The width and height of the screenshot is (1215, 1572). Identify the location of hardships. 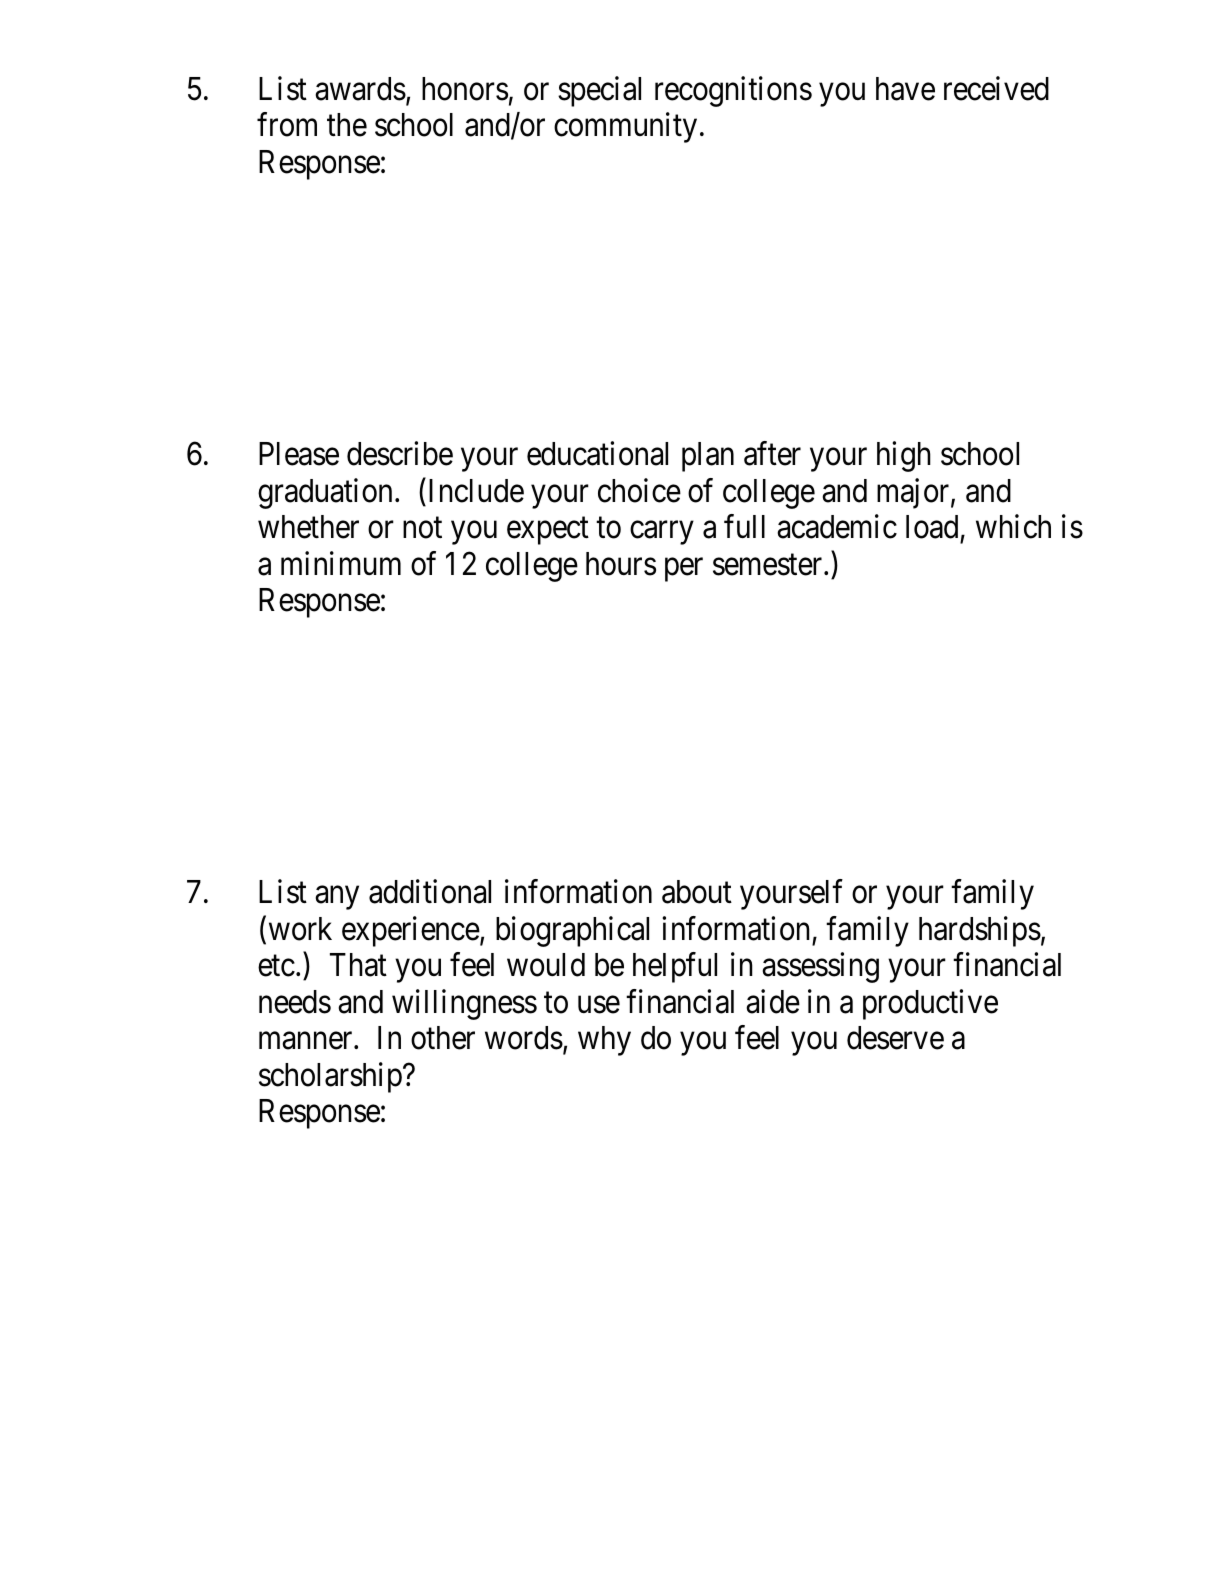
(980, 931).
